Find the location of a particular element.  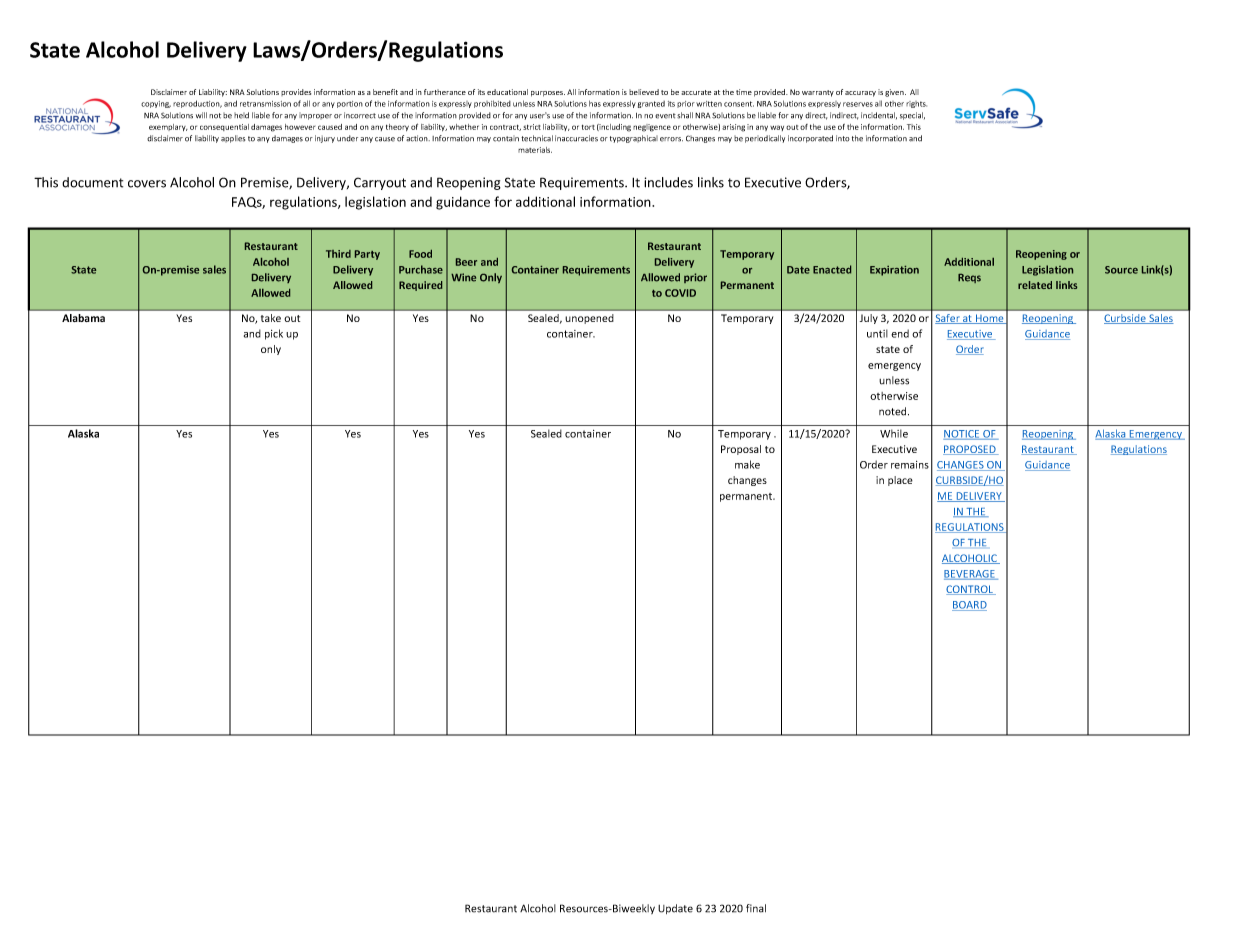

end is located at coordinates (900, 333).
